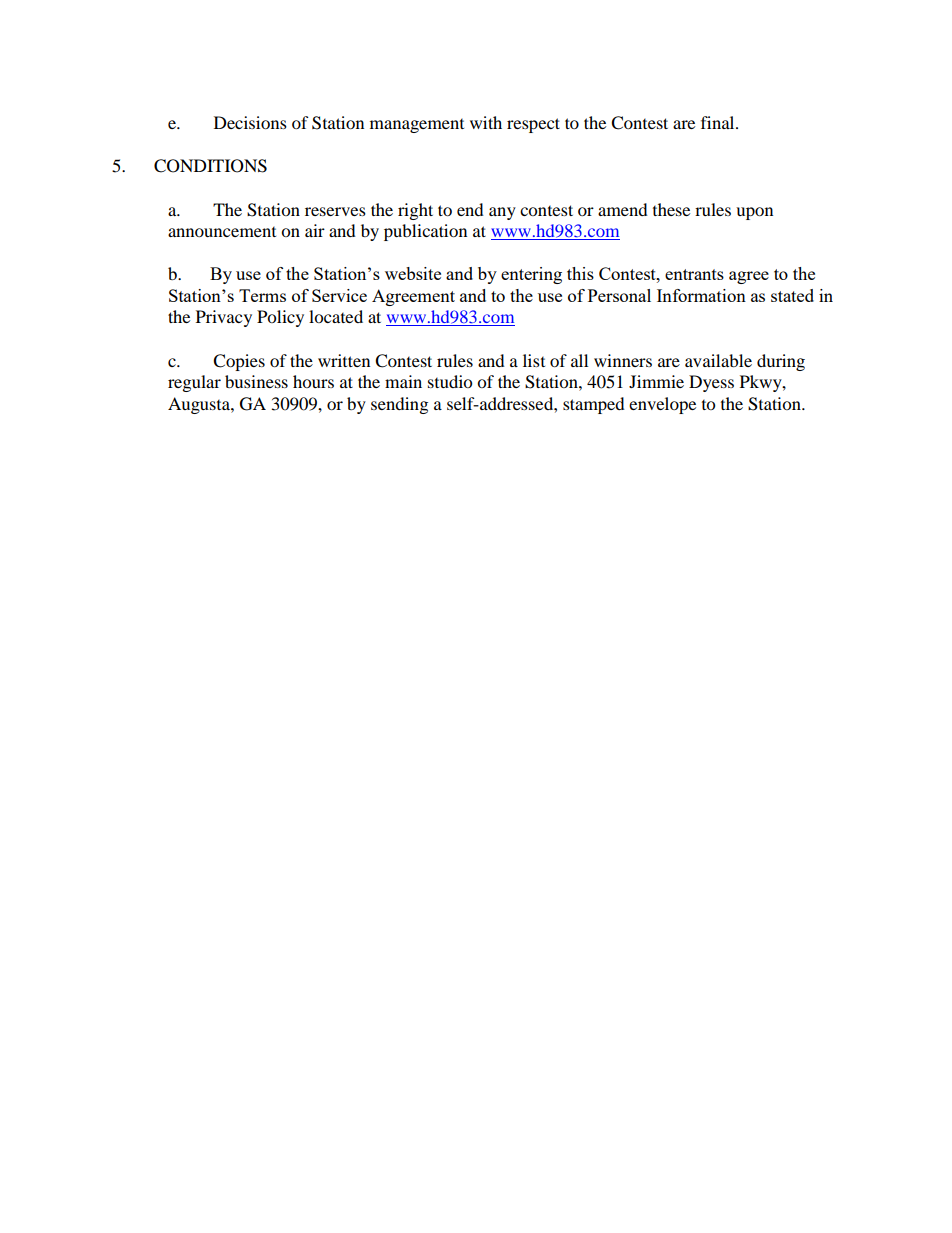  I want to click on with, so click(486, 122).
